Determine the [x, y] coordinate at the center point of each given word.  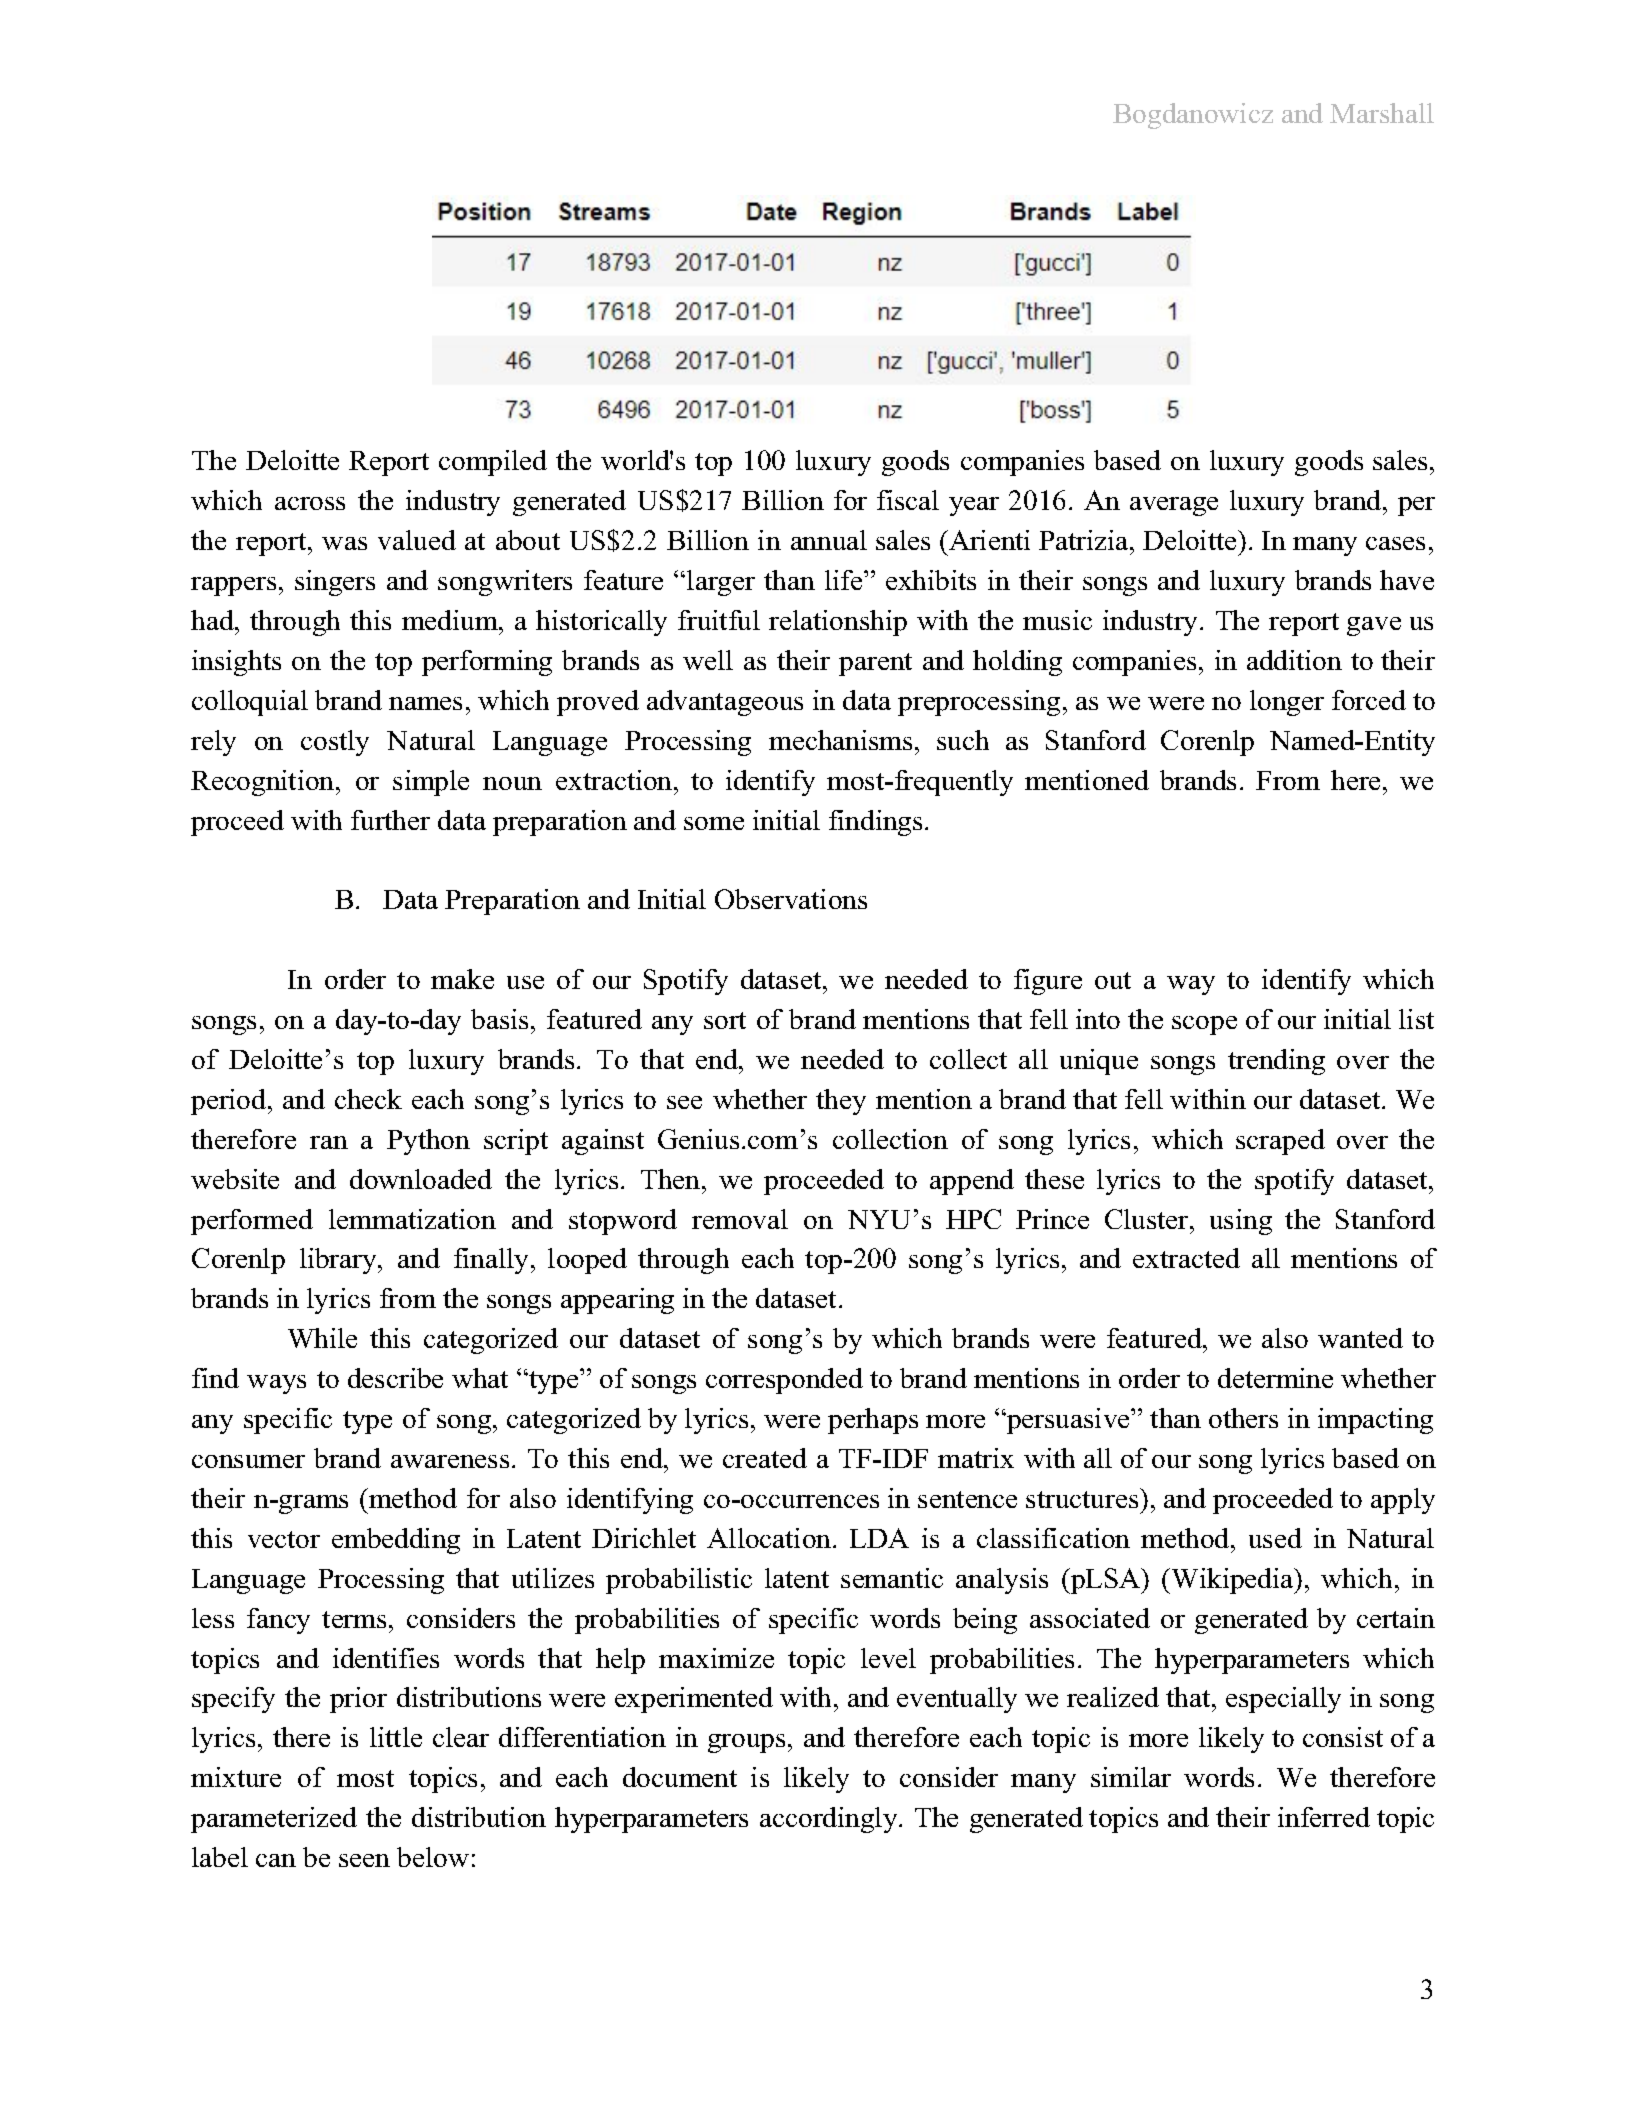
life [845, 580]
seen [364, 1860]
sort [725, 1020]
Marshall [1382, 113]
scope [1204, 1025]
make [462, 979]
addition [1294, 660]
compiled [493, 463]
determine [1275, 1378]
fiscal [908, 500]
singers [335, 583]
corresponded [784, 1381]
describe [395, 1378]
